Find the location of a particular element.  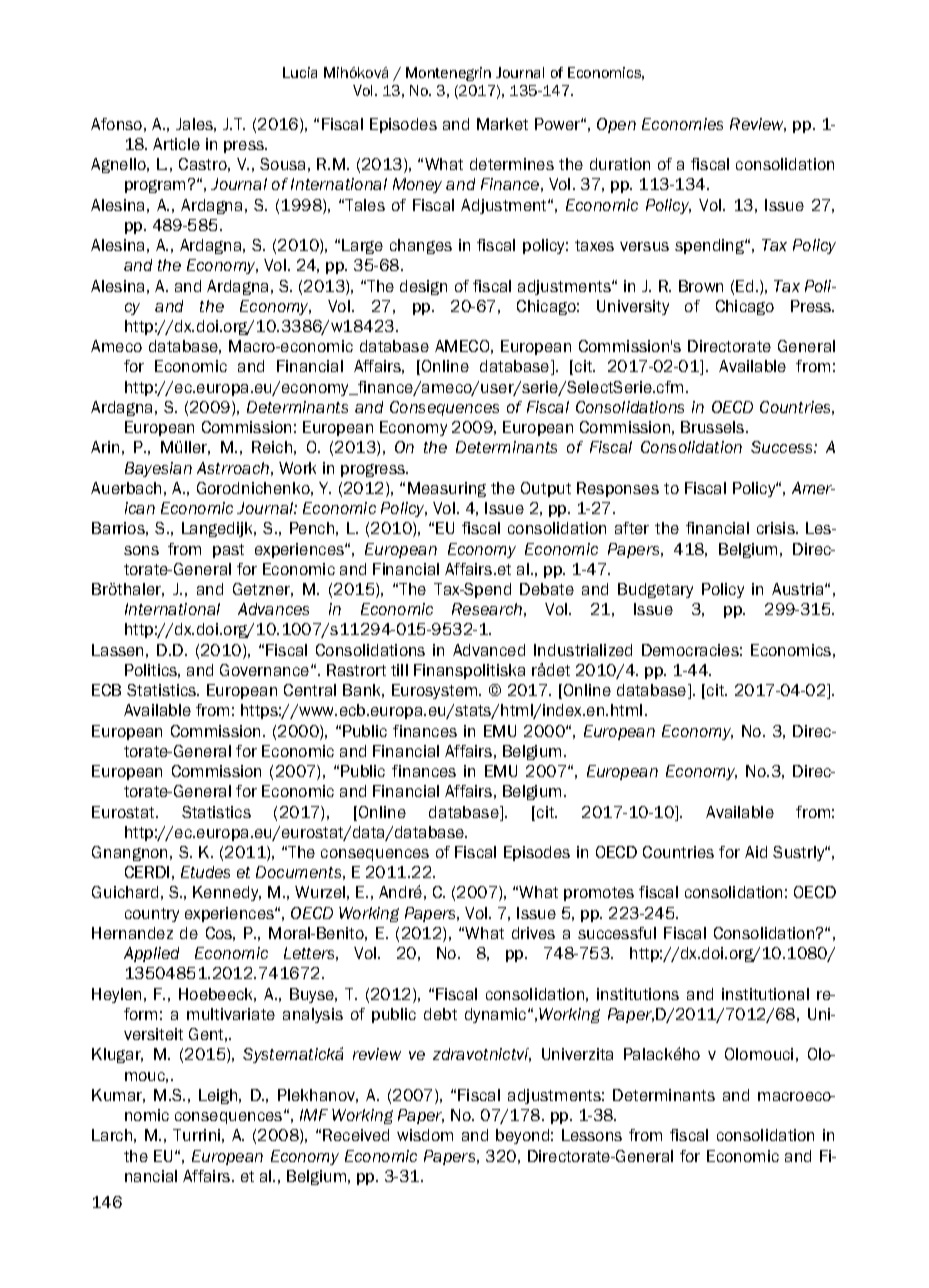

Aid is located at coordinates (756, 852).
